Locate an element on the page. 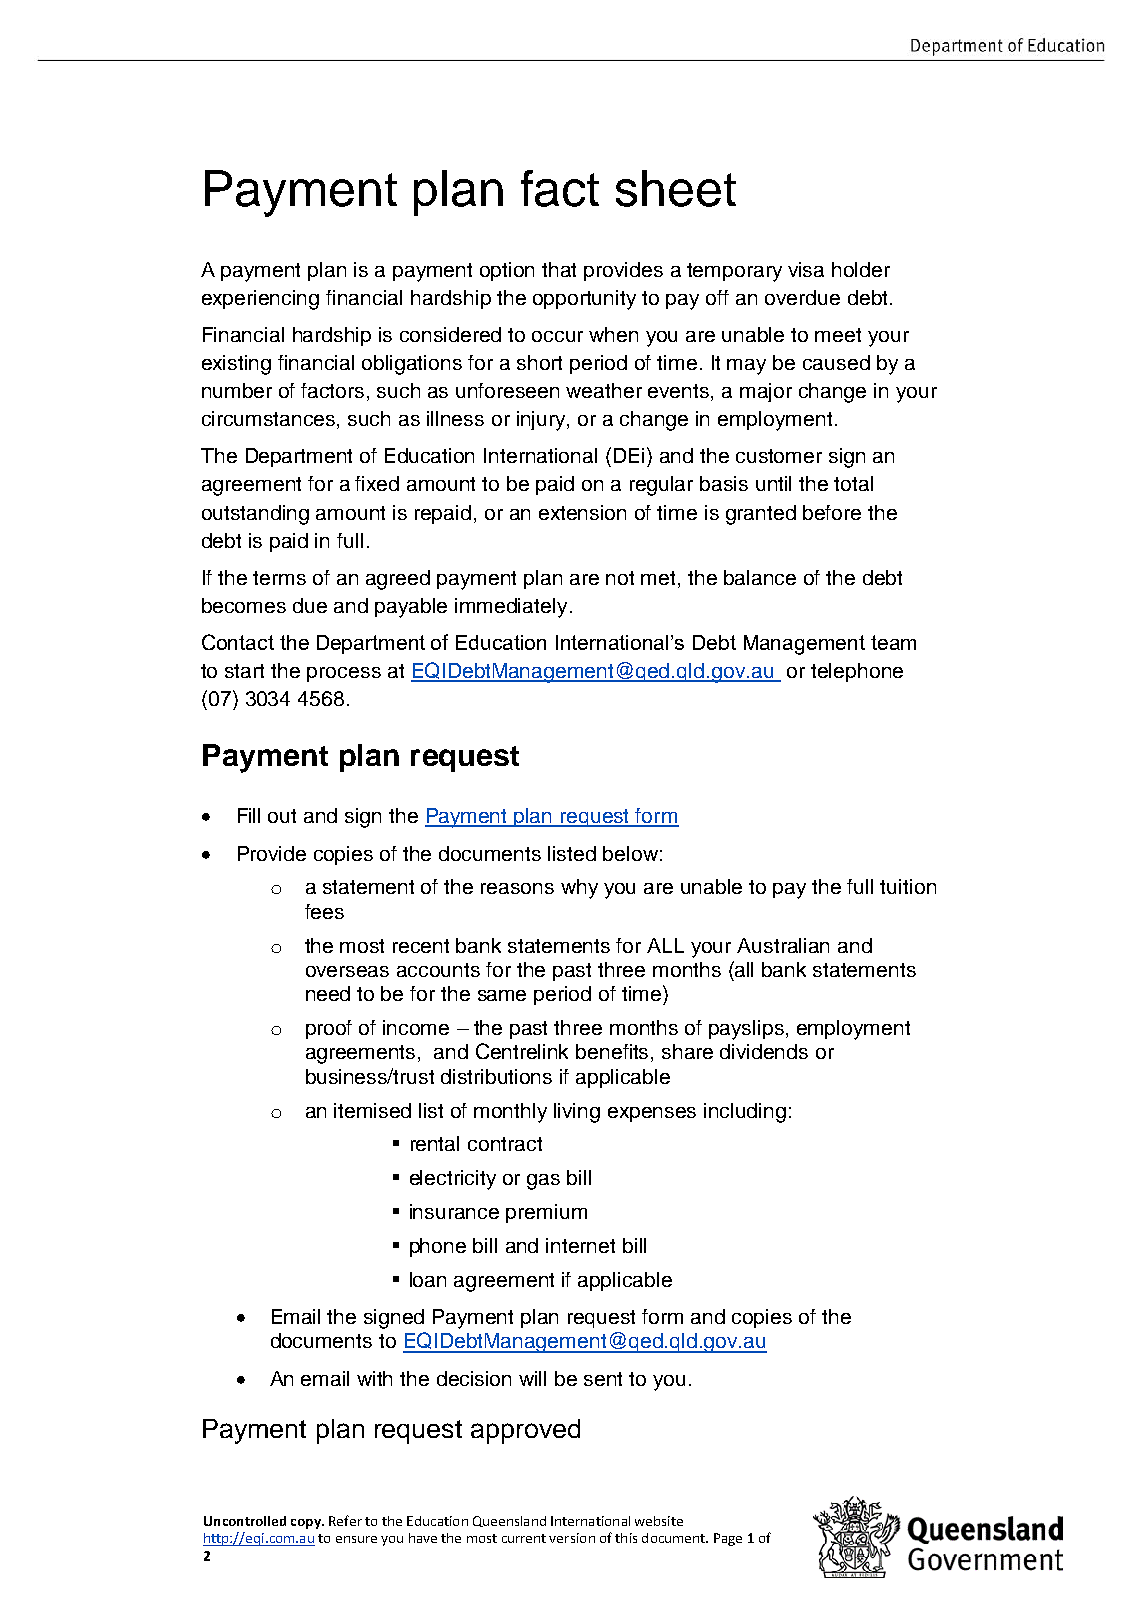  that is located at coordinates (559, 269).
